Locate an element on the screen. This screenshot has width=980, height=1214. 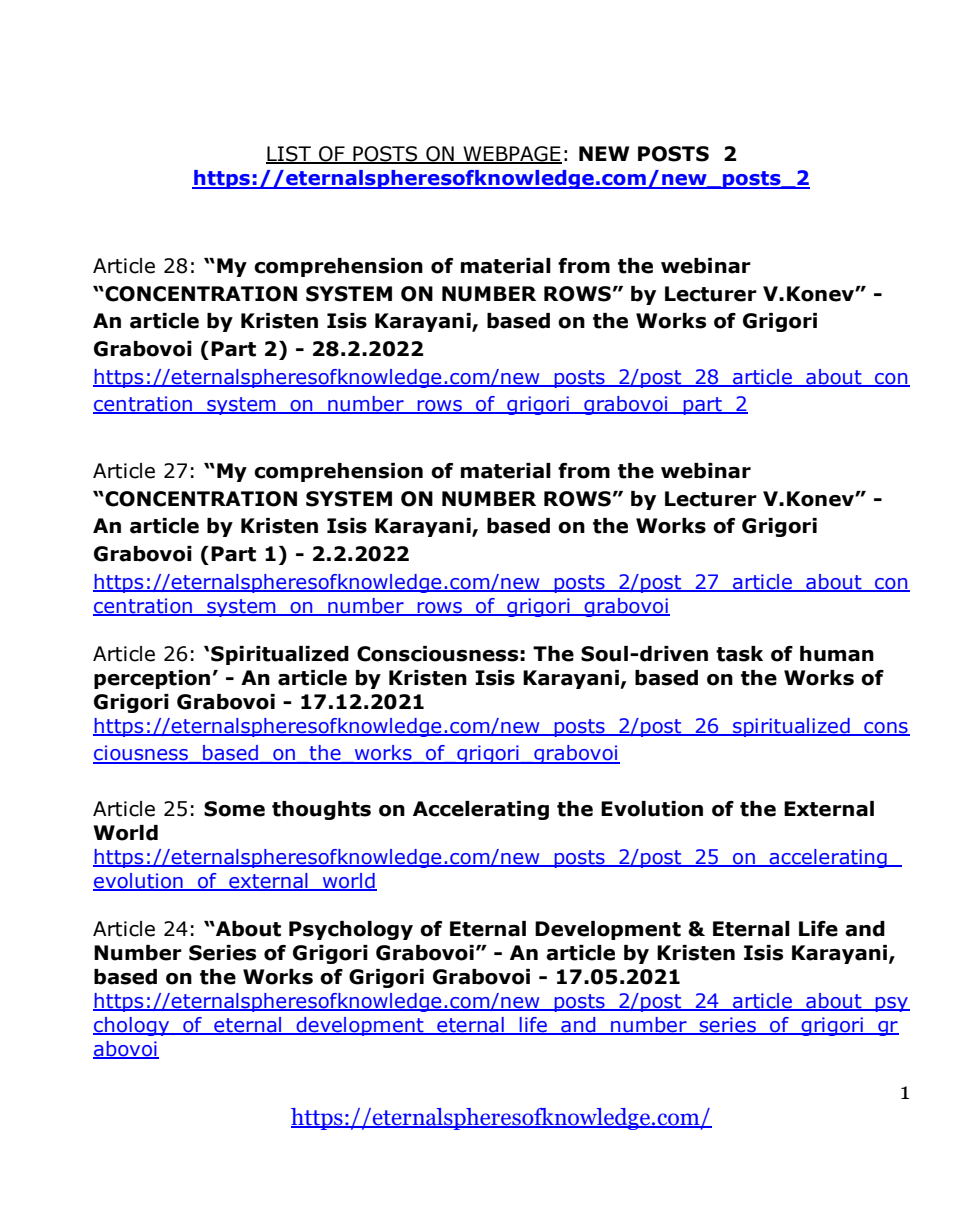
task is located at coordinates (739, 654).
